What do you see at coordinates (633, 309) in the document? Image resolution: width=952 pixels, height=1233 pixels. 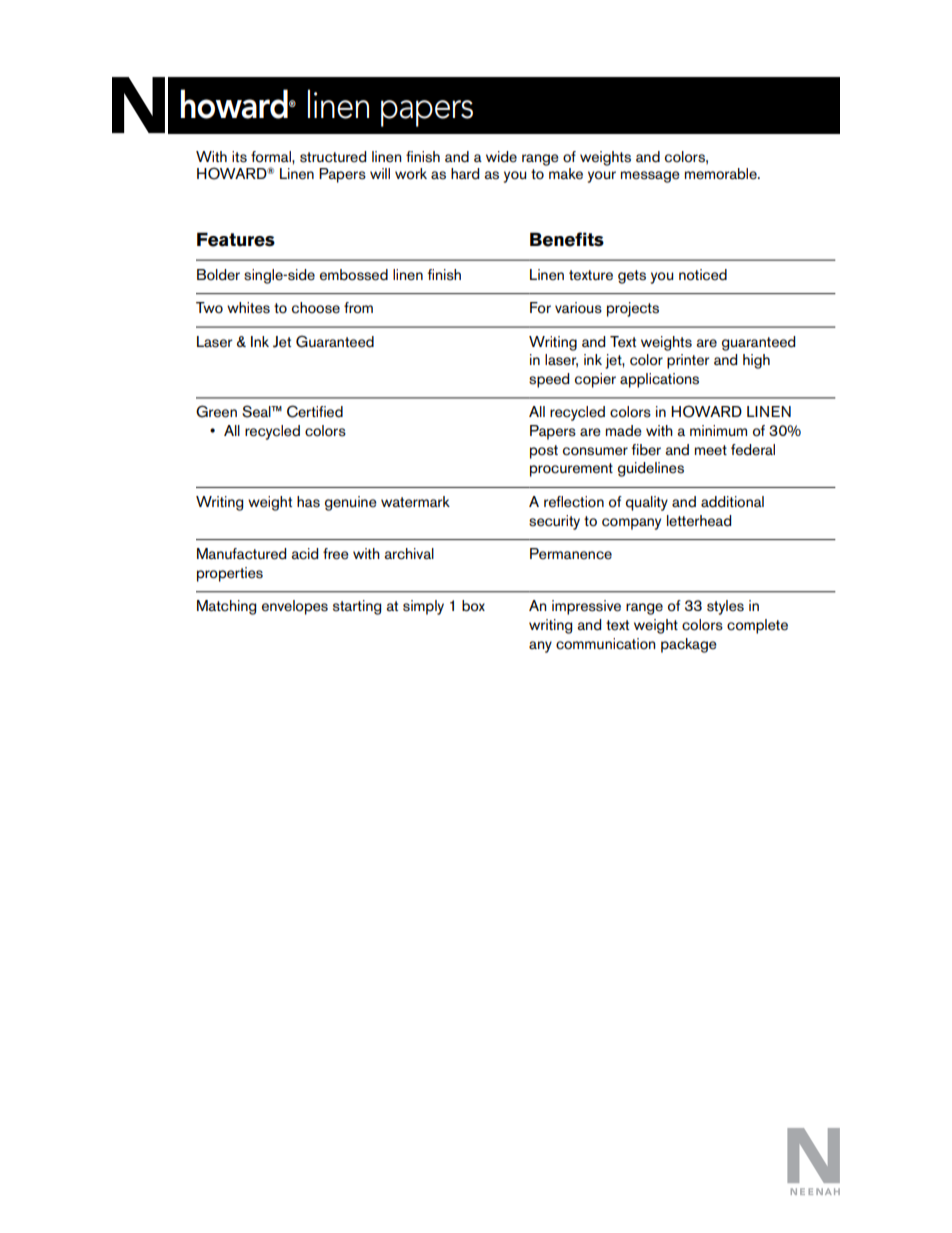 I see `projects` at bounding box center [633, 309].
